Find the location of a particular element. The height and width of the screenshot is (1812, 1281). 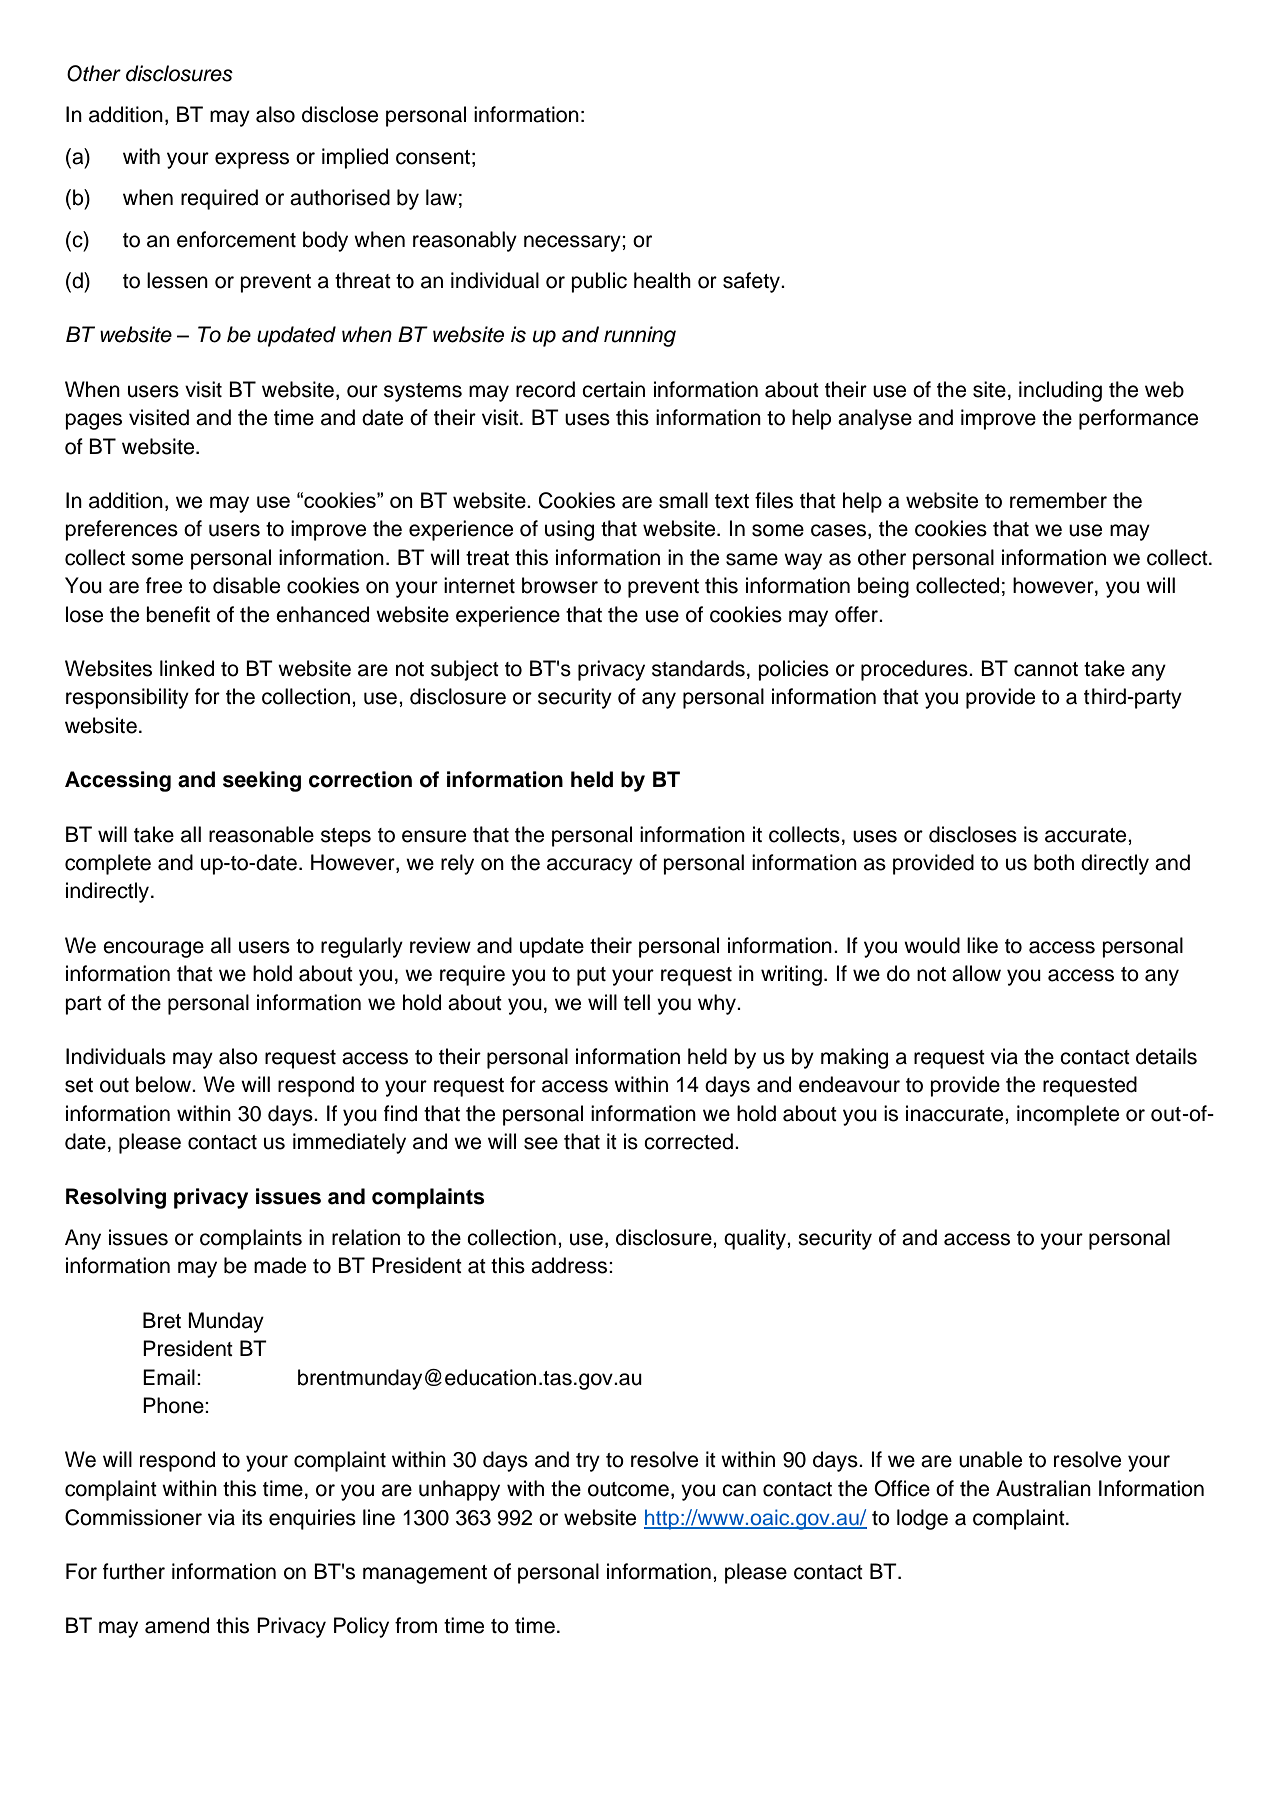

including is located at coordinates (1060, 391).
